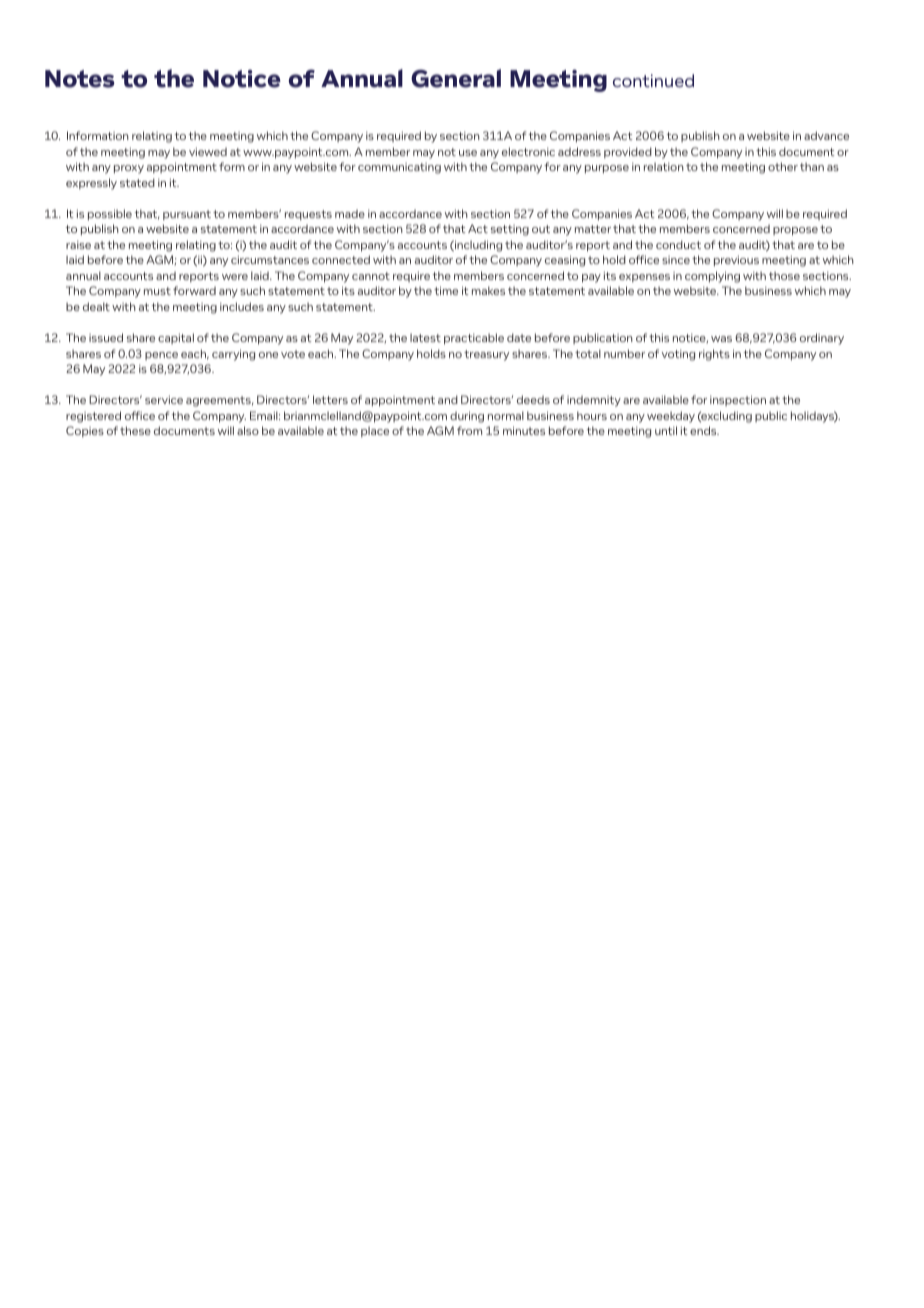 The height and width of the page is (1308, 924). Describe the element at coordinates (80, 79) in the page. I see `Notes` at that location.
